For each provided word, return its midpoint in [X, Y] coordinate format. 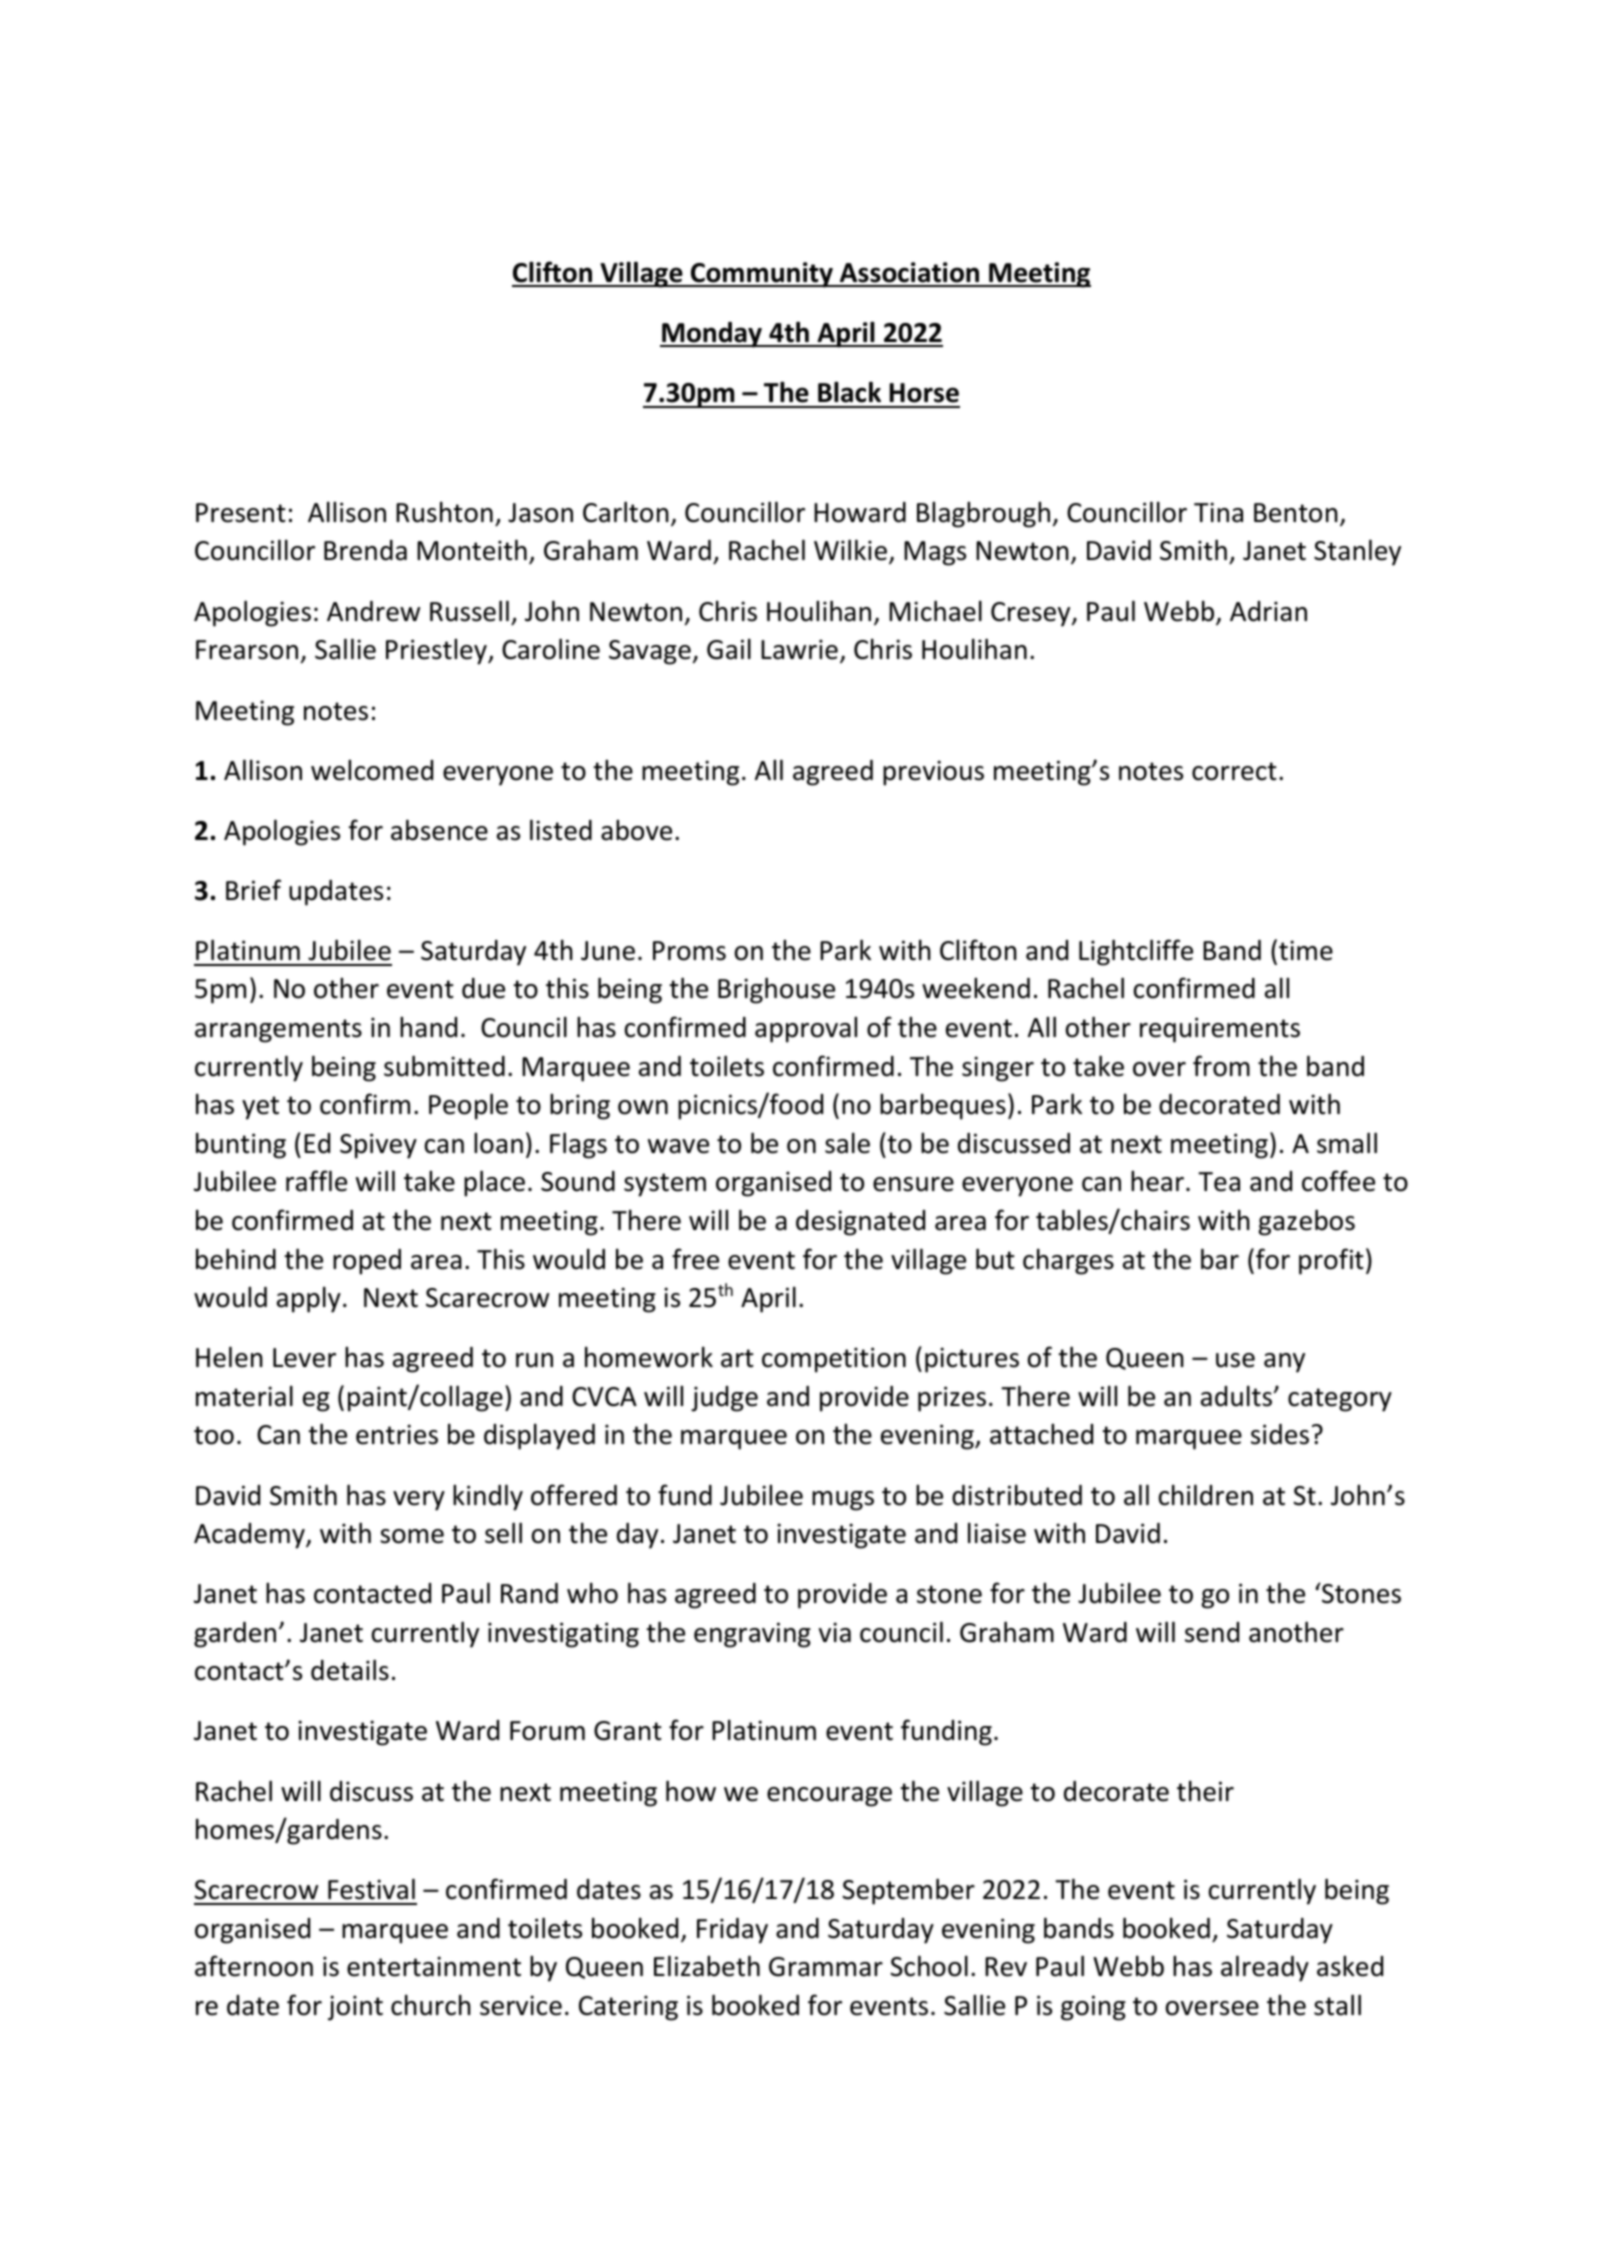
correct [1234, 771]
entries [397, 1434]
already [1265, 1968]
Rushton [444, 512]
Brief [253, 890]
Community [762, 275]
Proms [689, 951]
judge [724, 1399]
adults [1238, 1396]
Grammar [826, 1967]
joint [355, 2008]
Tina [1218, 512]
